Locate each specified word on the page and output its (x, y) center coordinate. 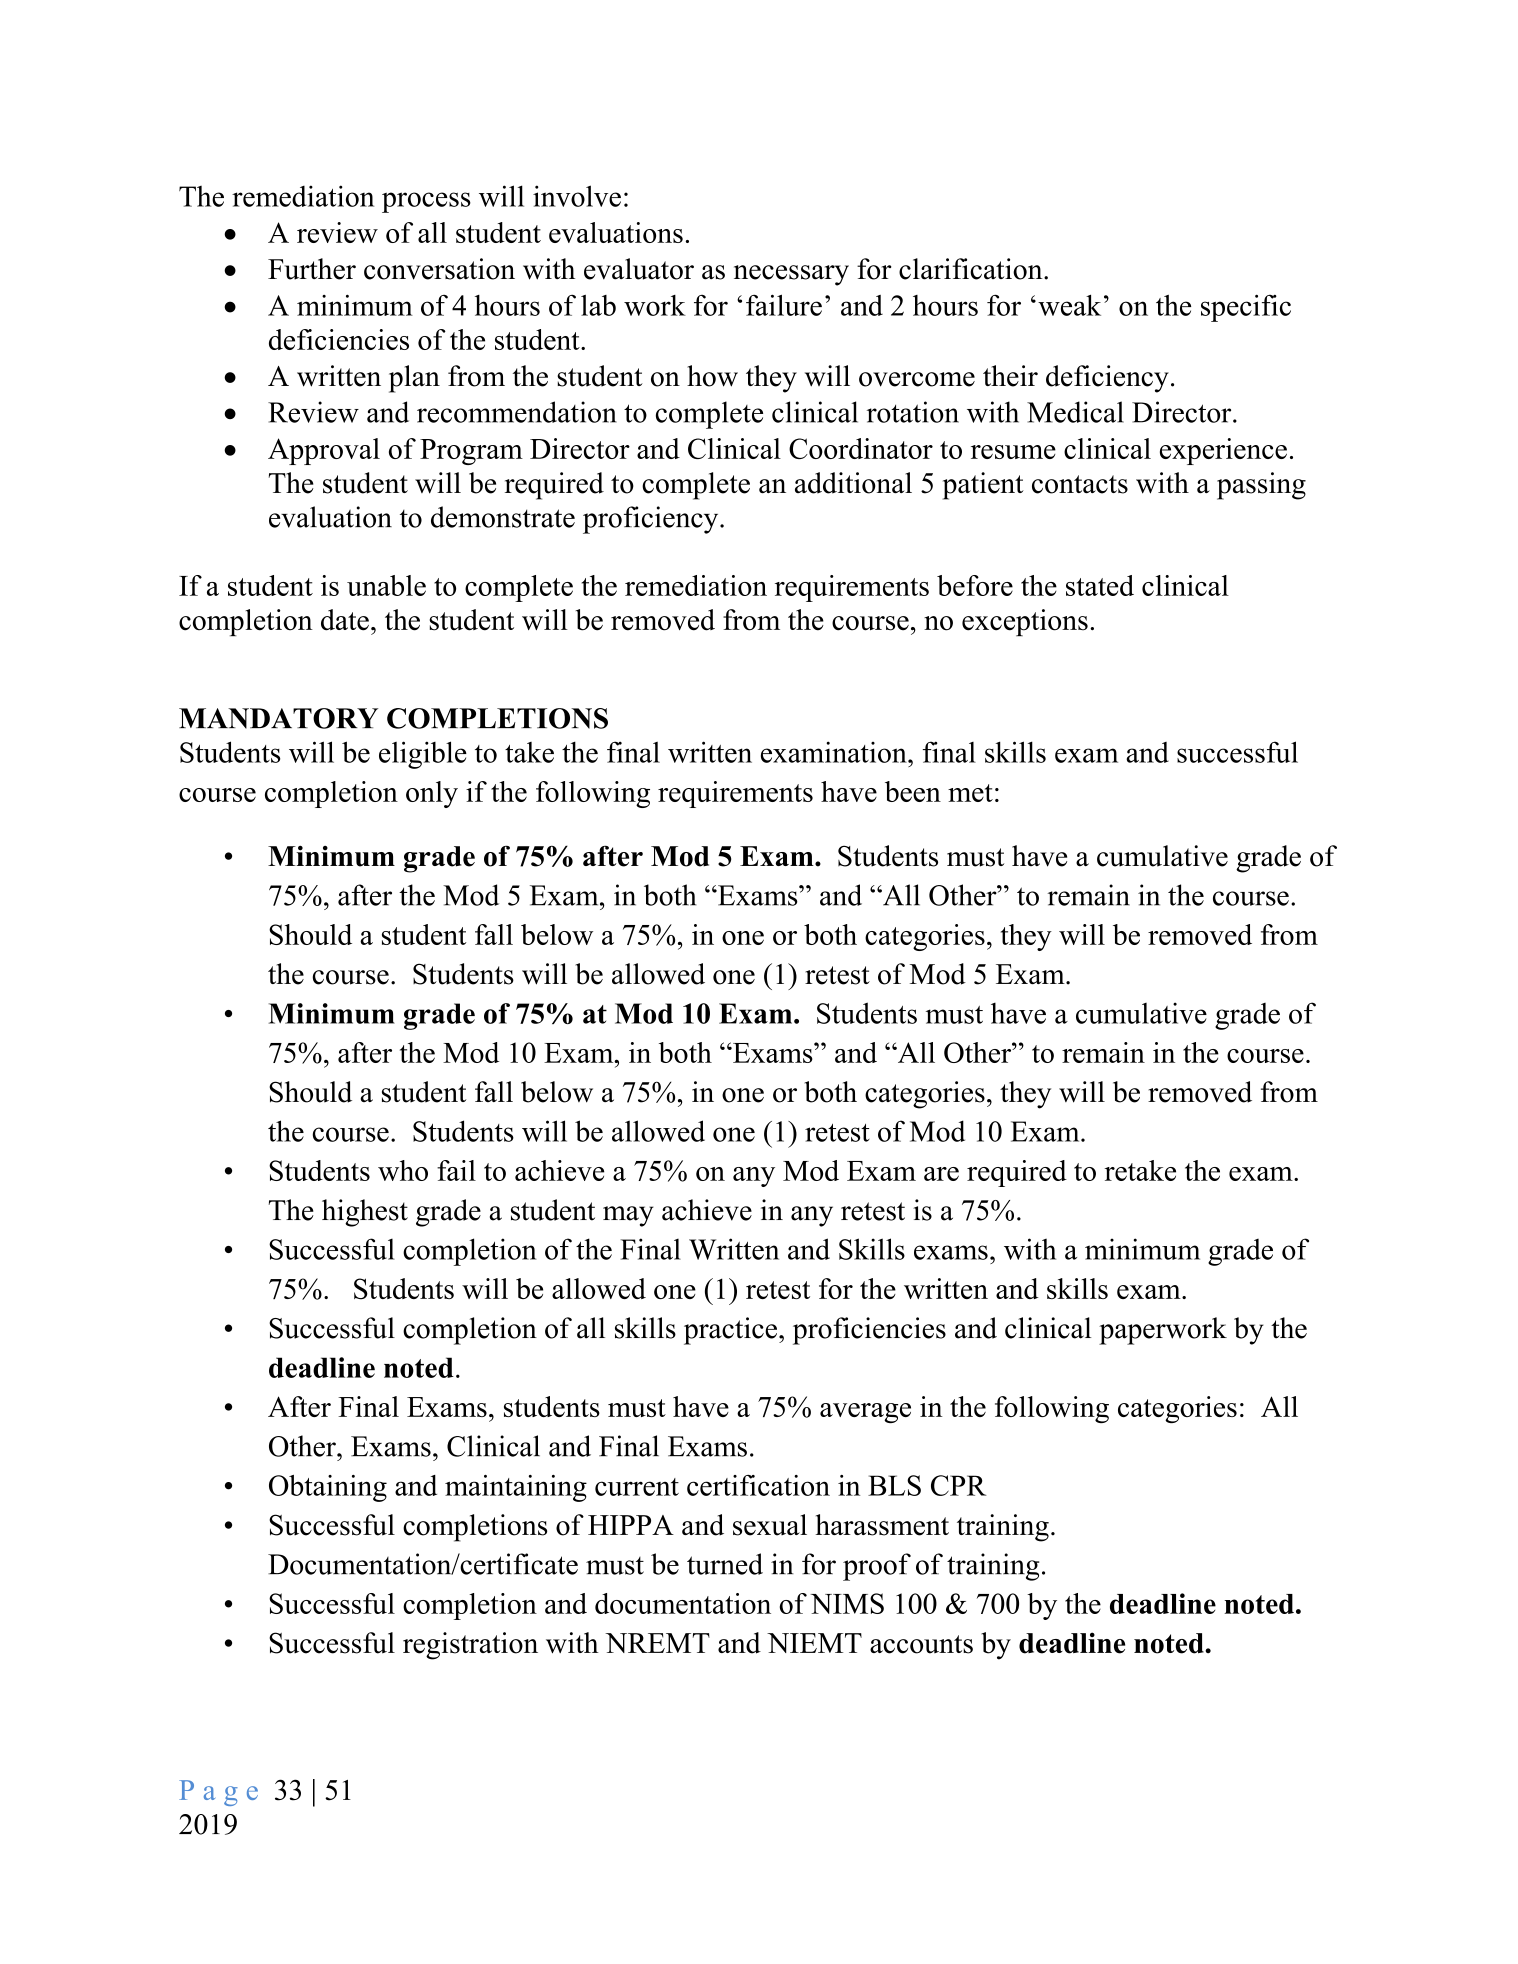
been (913, 791)
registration (470, 1646)
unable (386, 585)
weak (1069, 305)
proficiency (652, 520)
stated (1100, 585)
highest (365, 1213)
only (432, 794)
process (426, 202)
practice (730, 1331)
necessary (791, 275)
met (970, 793)
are (941, 1174)
